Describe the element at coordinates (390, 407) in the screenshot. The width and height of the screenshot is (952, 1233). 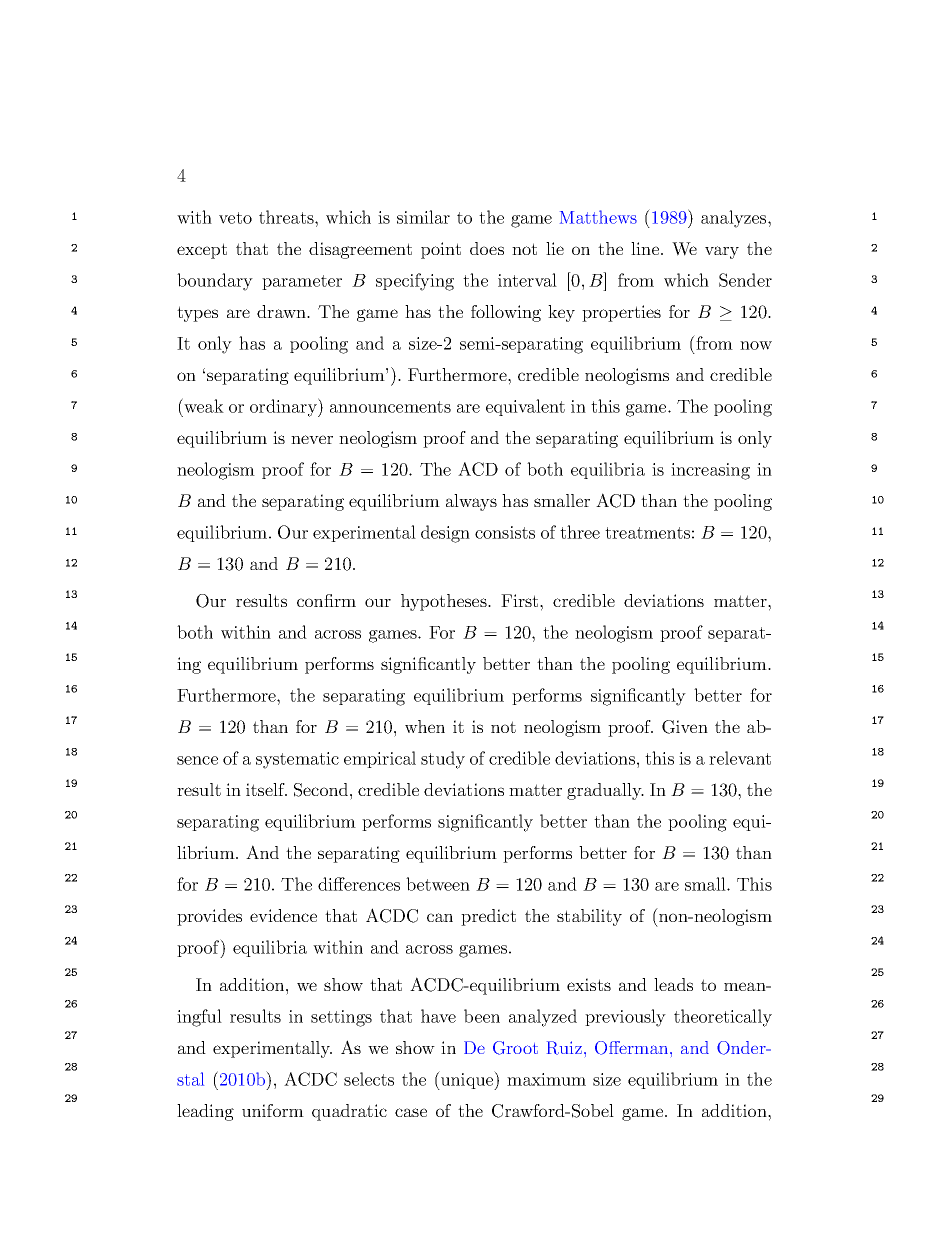
I see `announcements` at that location.
